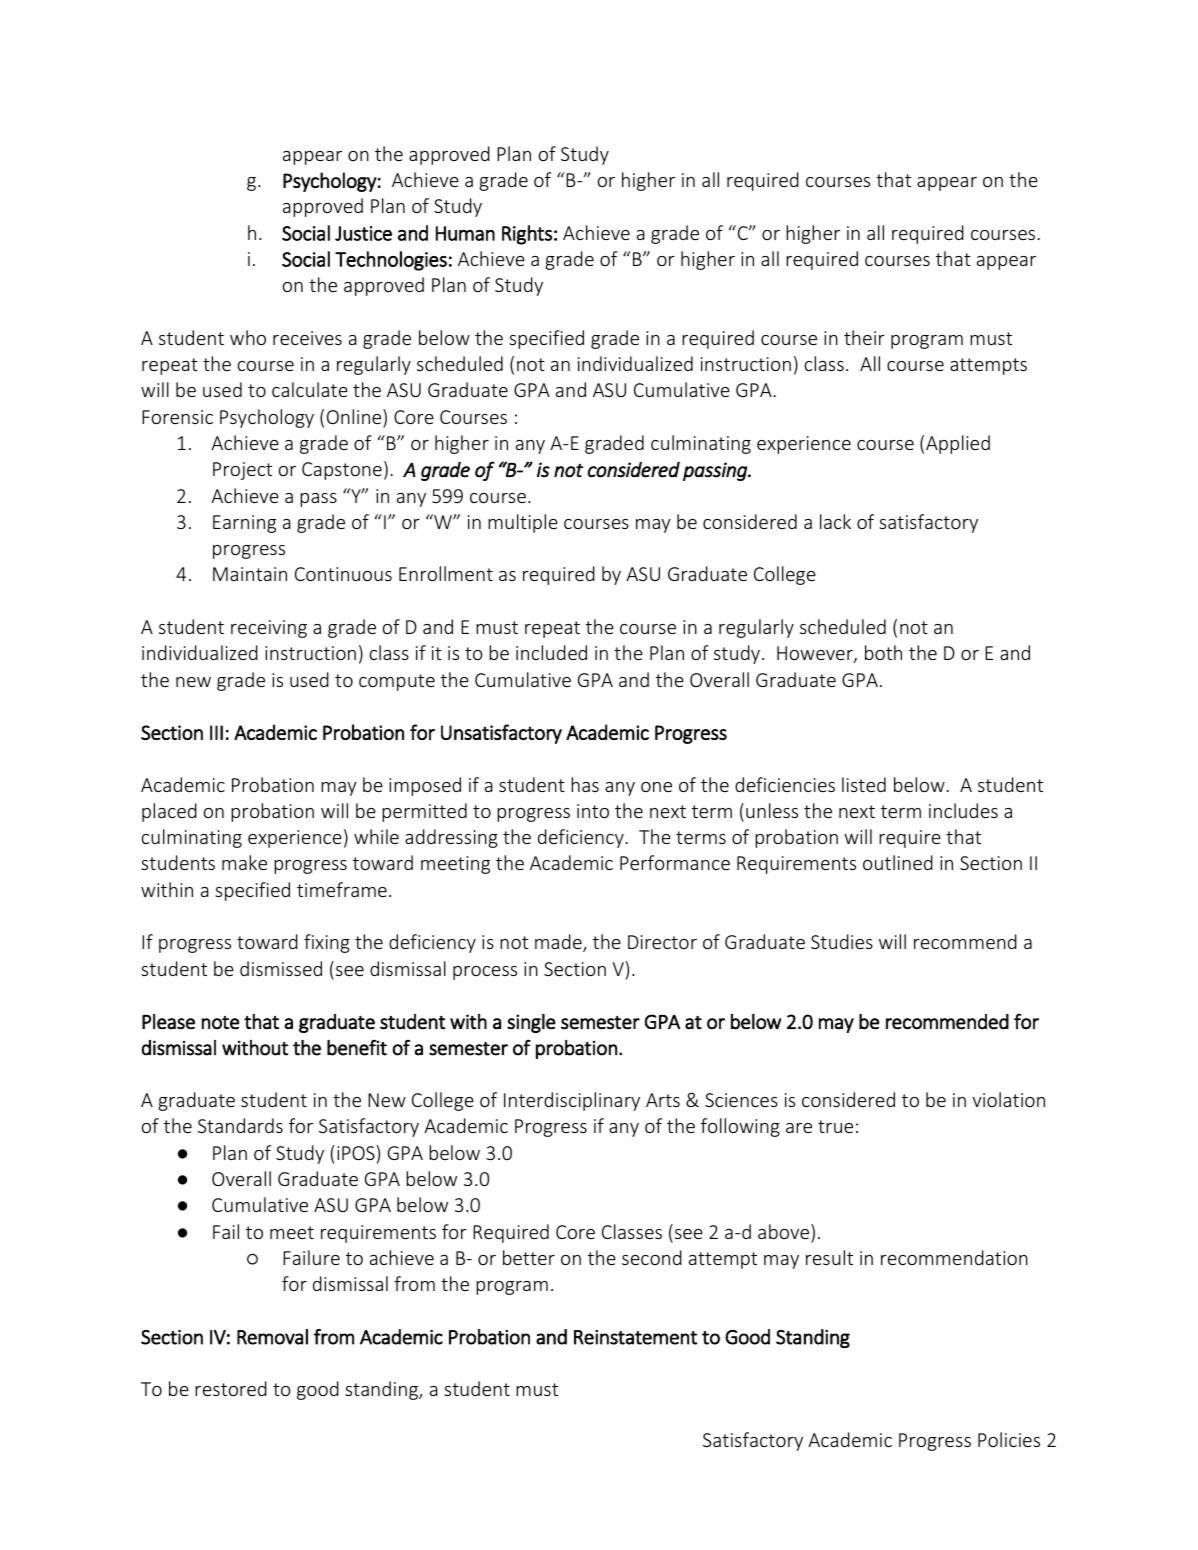 Image resolution: width=1198 pixels, height=1550 pixels. Describe the element at coordinates (635, 1337) in the screenshot. I see `Reinstatement` at that location.
